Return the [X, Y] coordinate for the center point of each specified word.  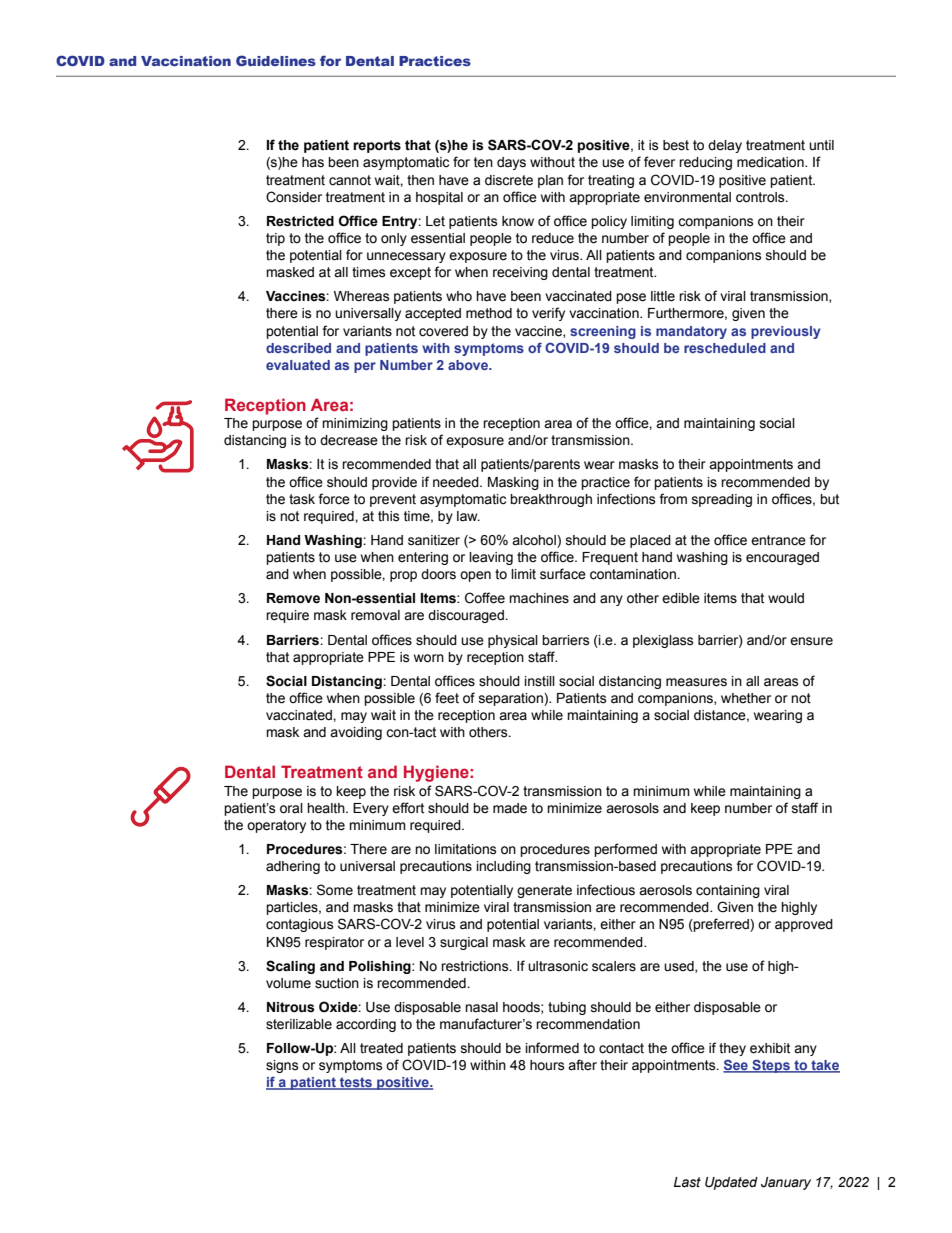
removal [375, 615]
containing [728, 891]
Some [335, 890]
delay [725, 146]
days [511, 163]
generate [544, 891]
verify [548, 314]
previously [786, 332]
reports [377, 146]
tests [356, 1083]
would [786, 598]
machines [539, 598]
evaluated [298, 365]
